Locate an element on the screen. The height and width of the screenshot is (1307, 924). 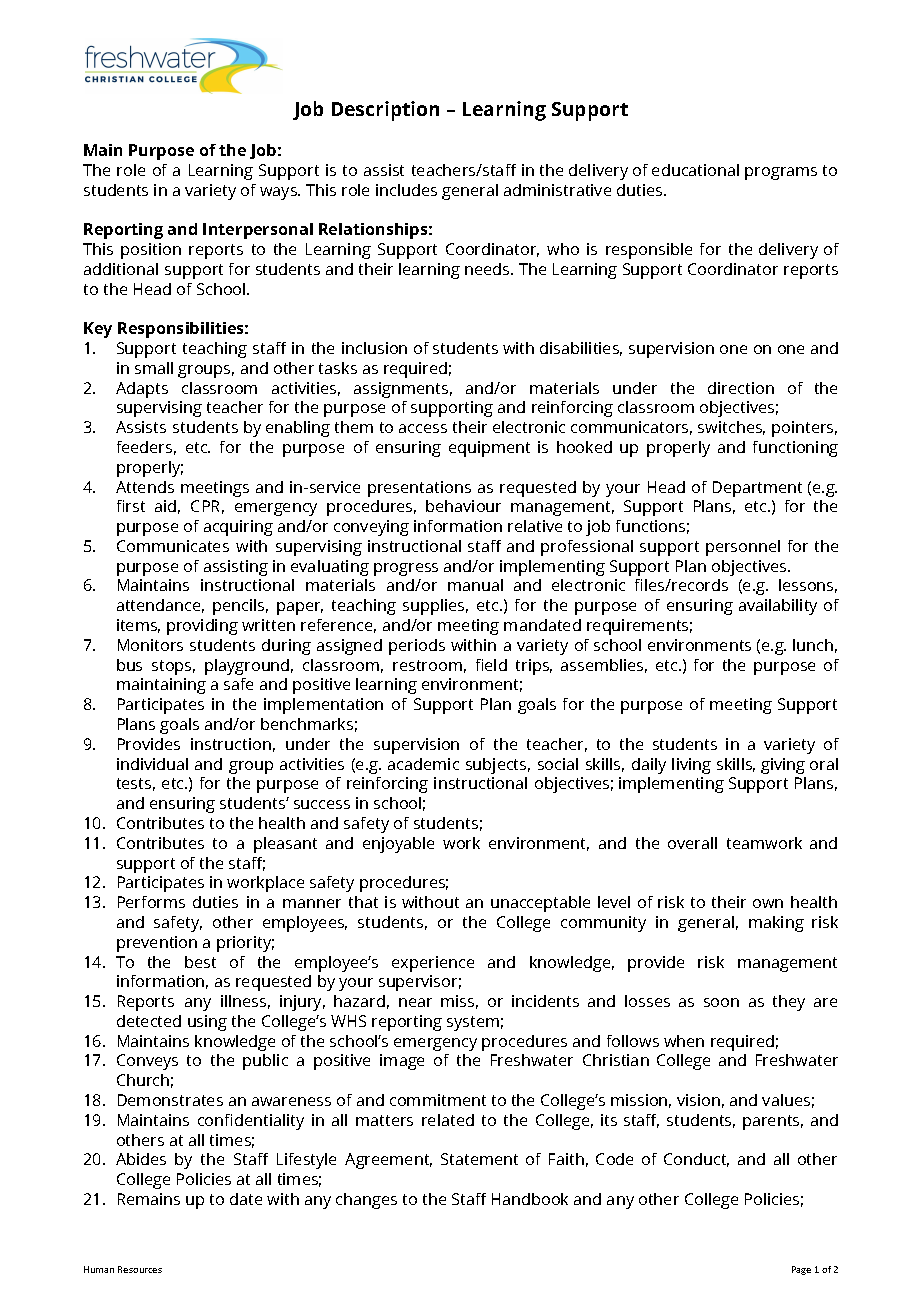
ways is located at coordinates (279, 193).
